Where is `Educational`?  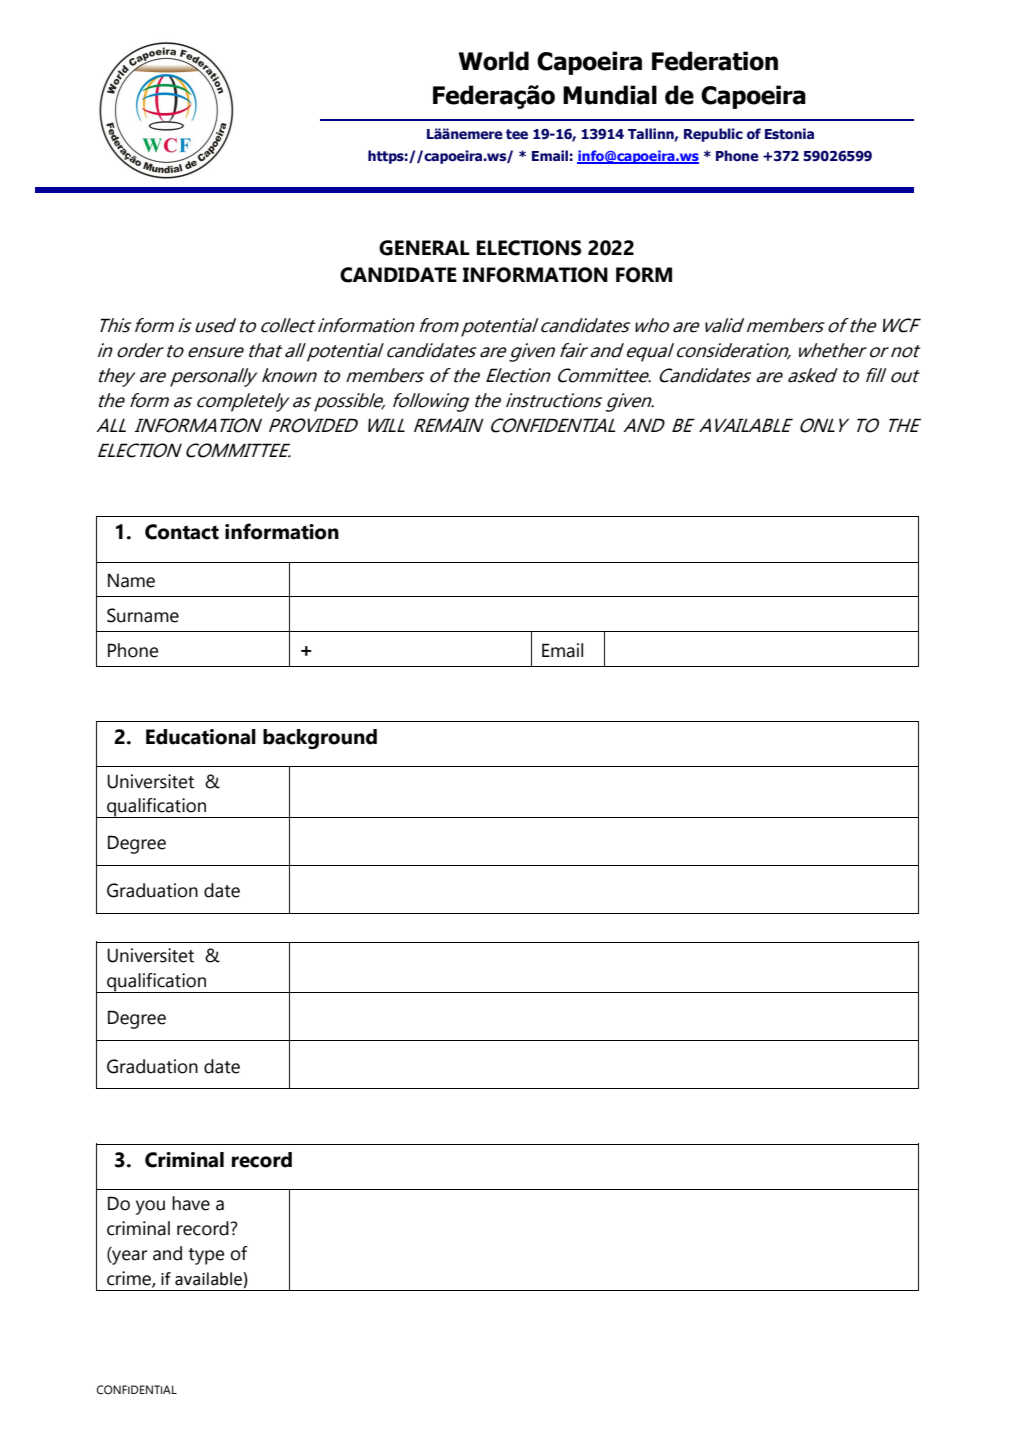 Educational is located at coordinates (201, 737).
